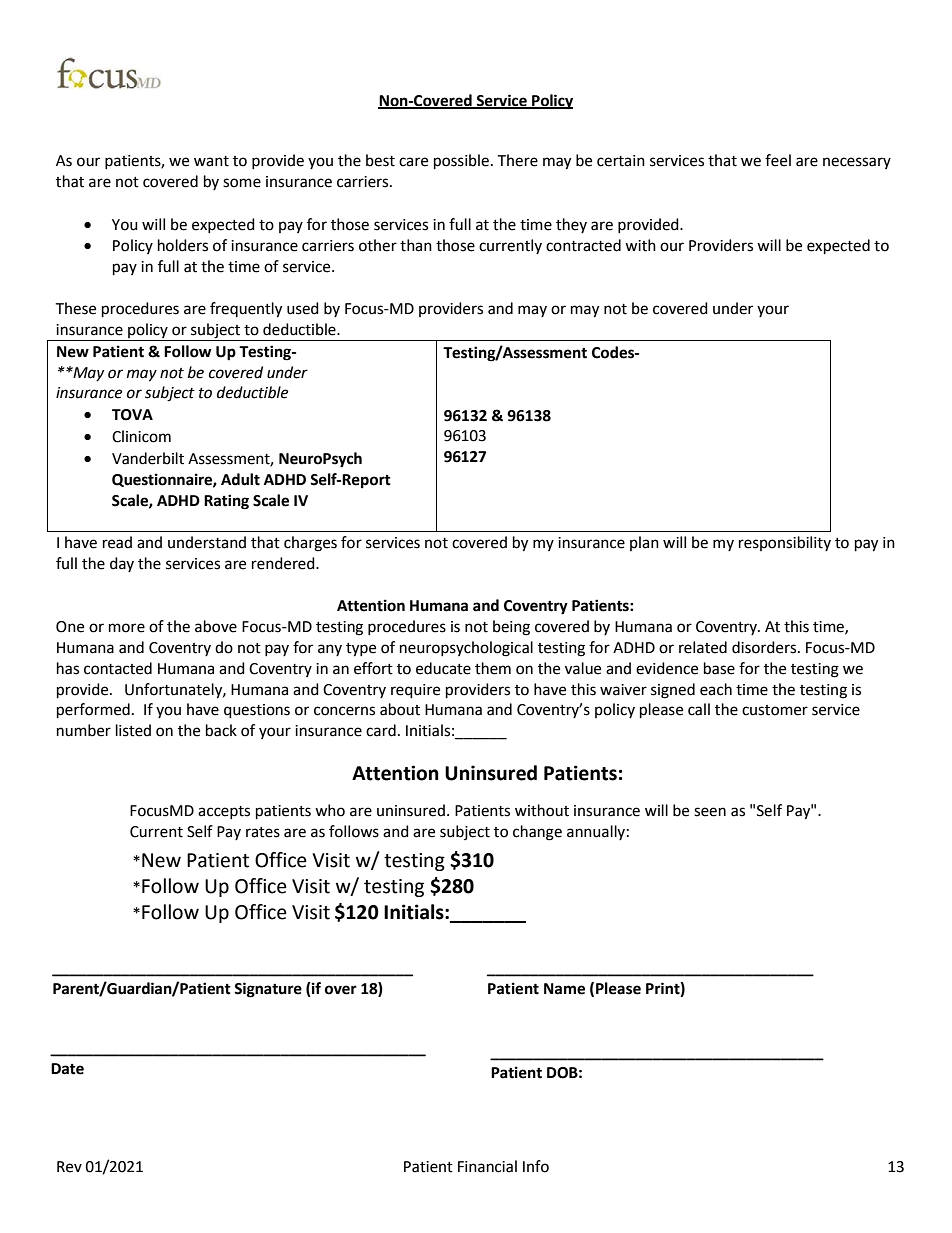  What do you see at coordinates (487, 1166) in the screenshot?
I see `Financial` at bounding box center [487, 1166].
